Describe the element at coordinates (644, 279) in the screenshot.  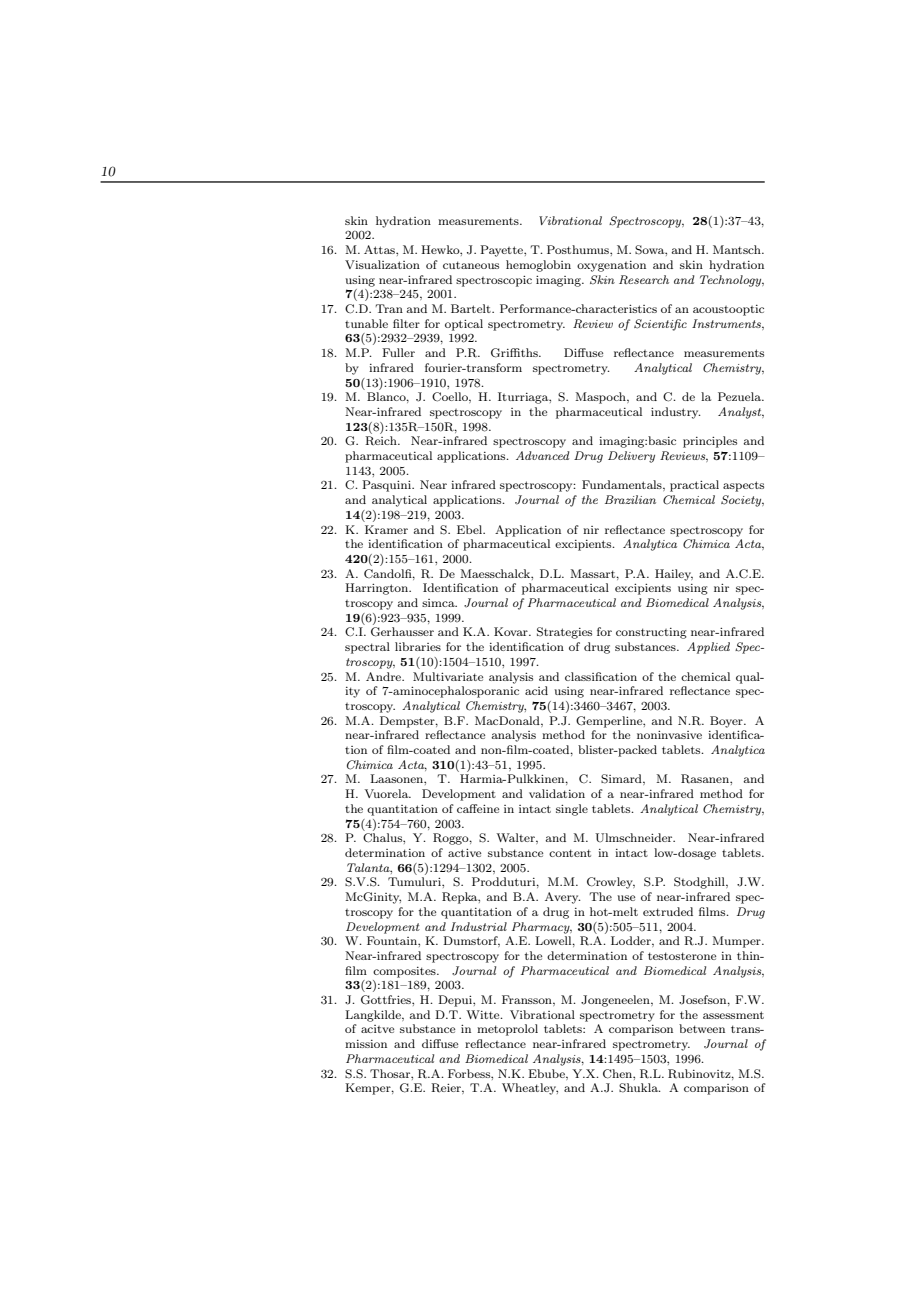
I see `Research` at that location.
